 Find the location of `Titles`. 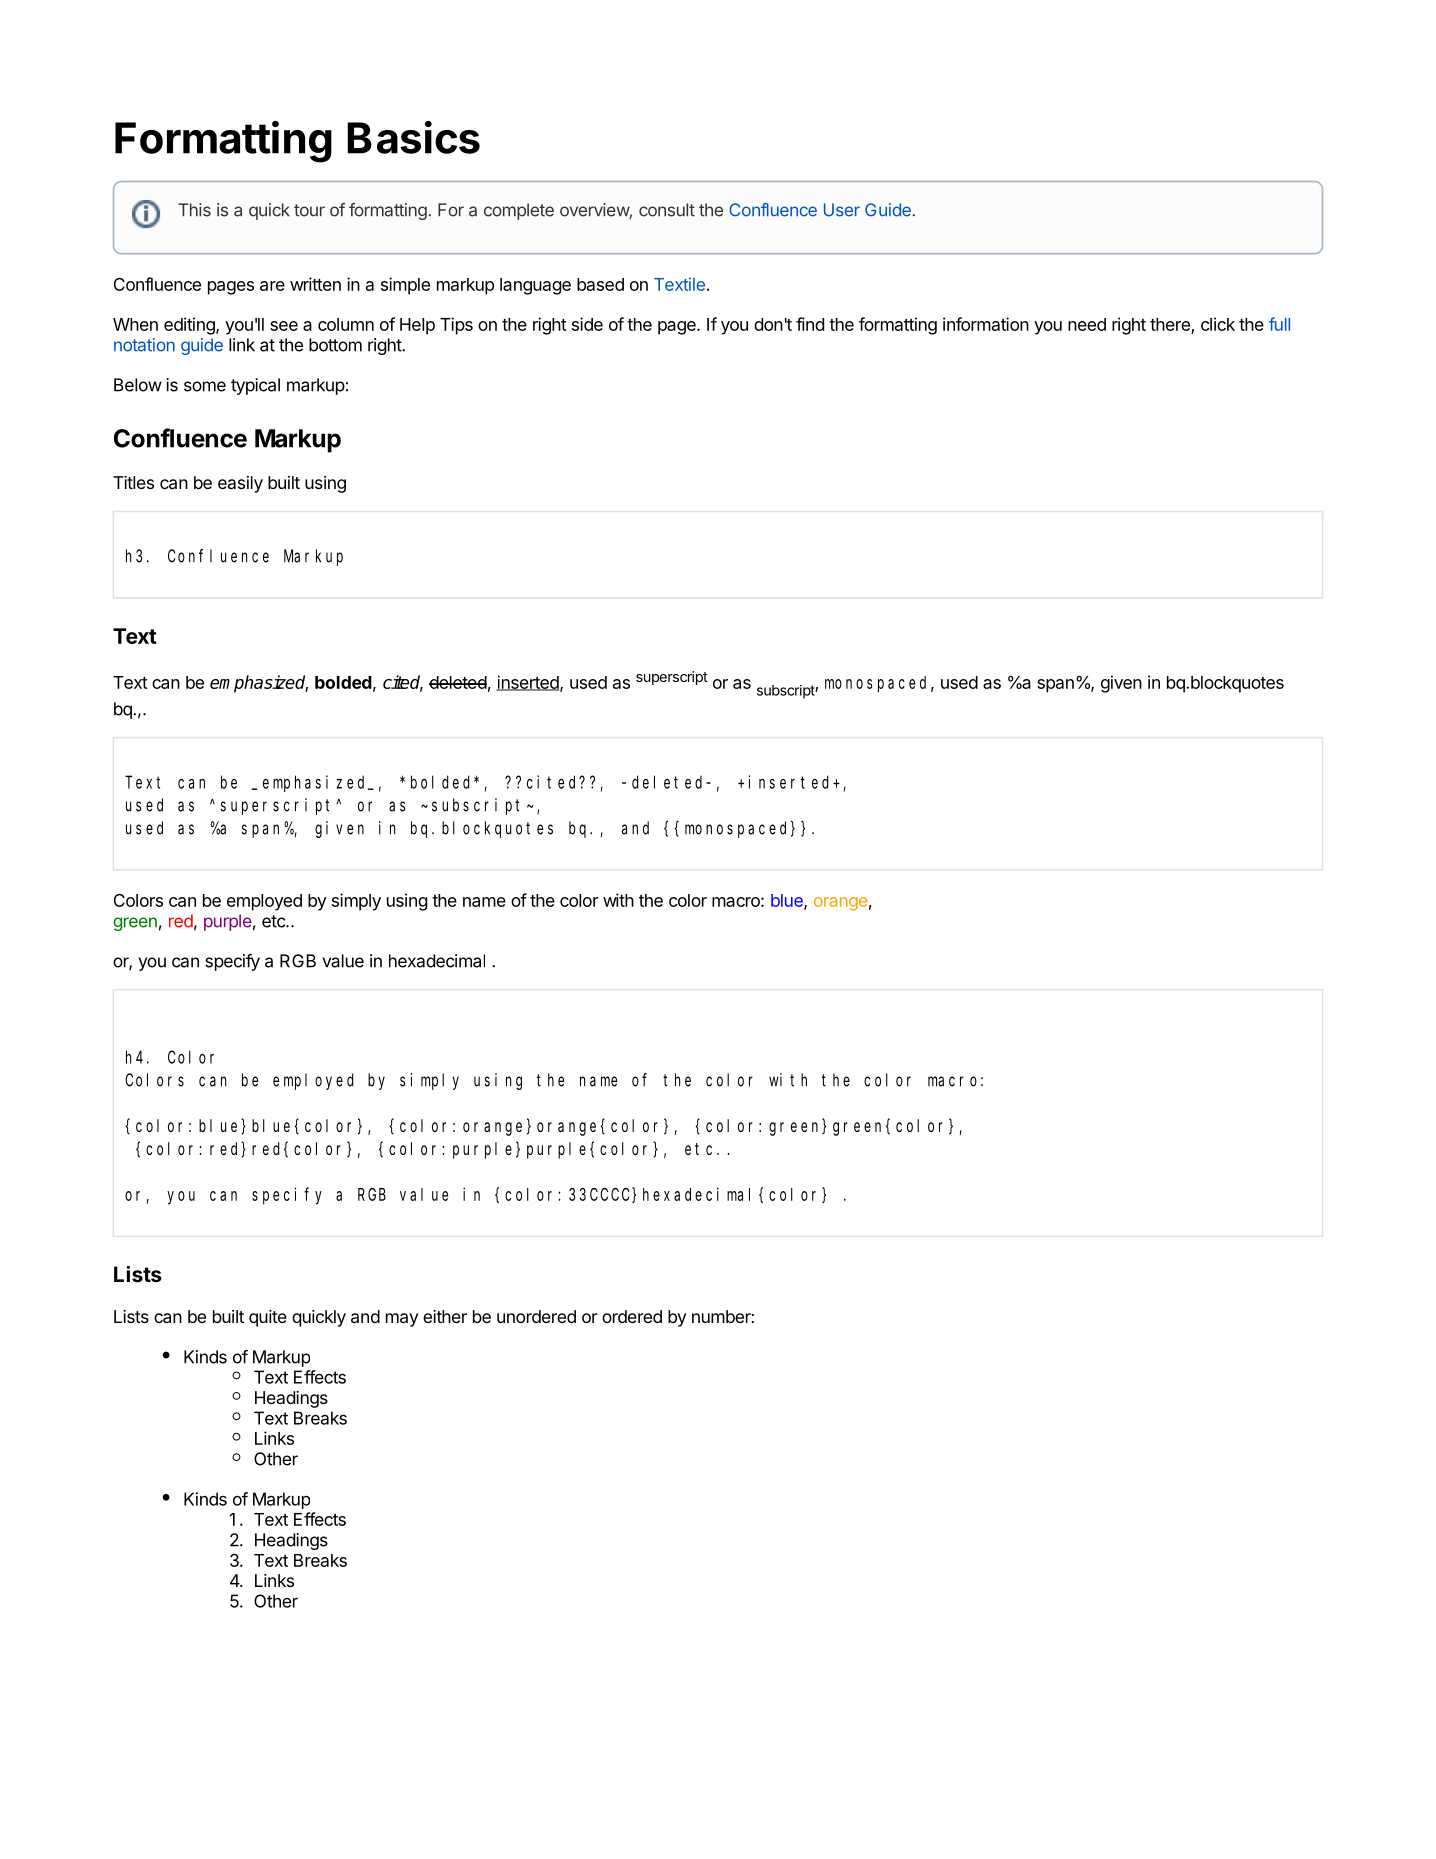

Titles is located at coordinates (133, 482).
